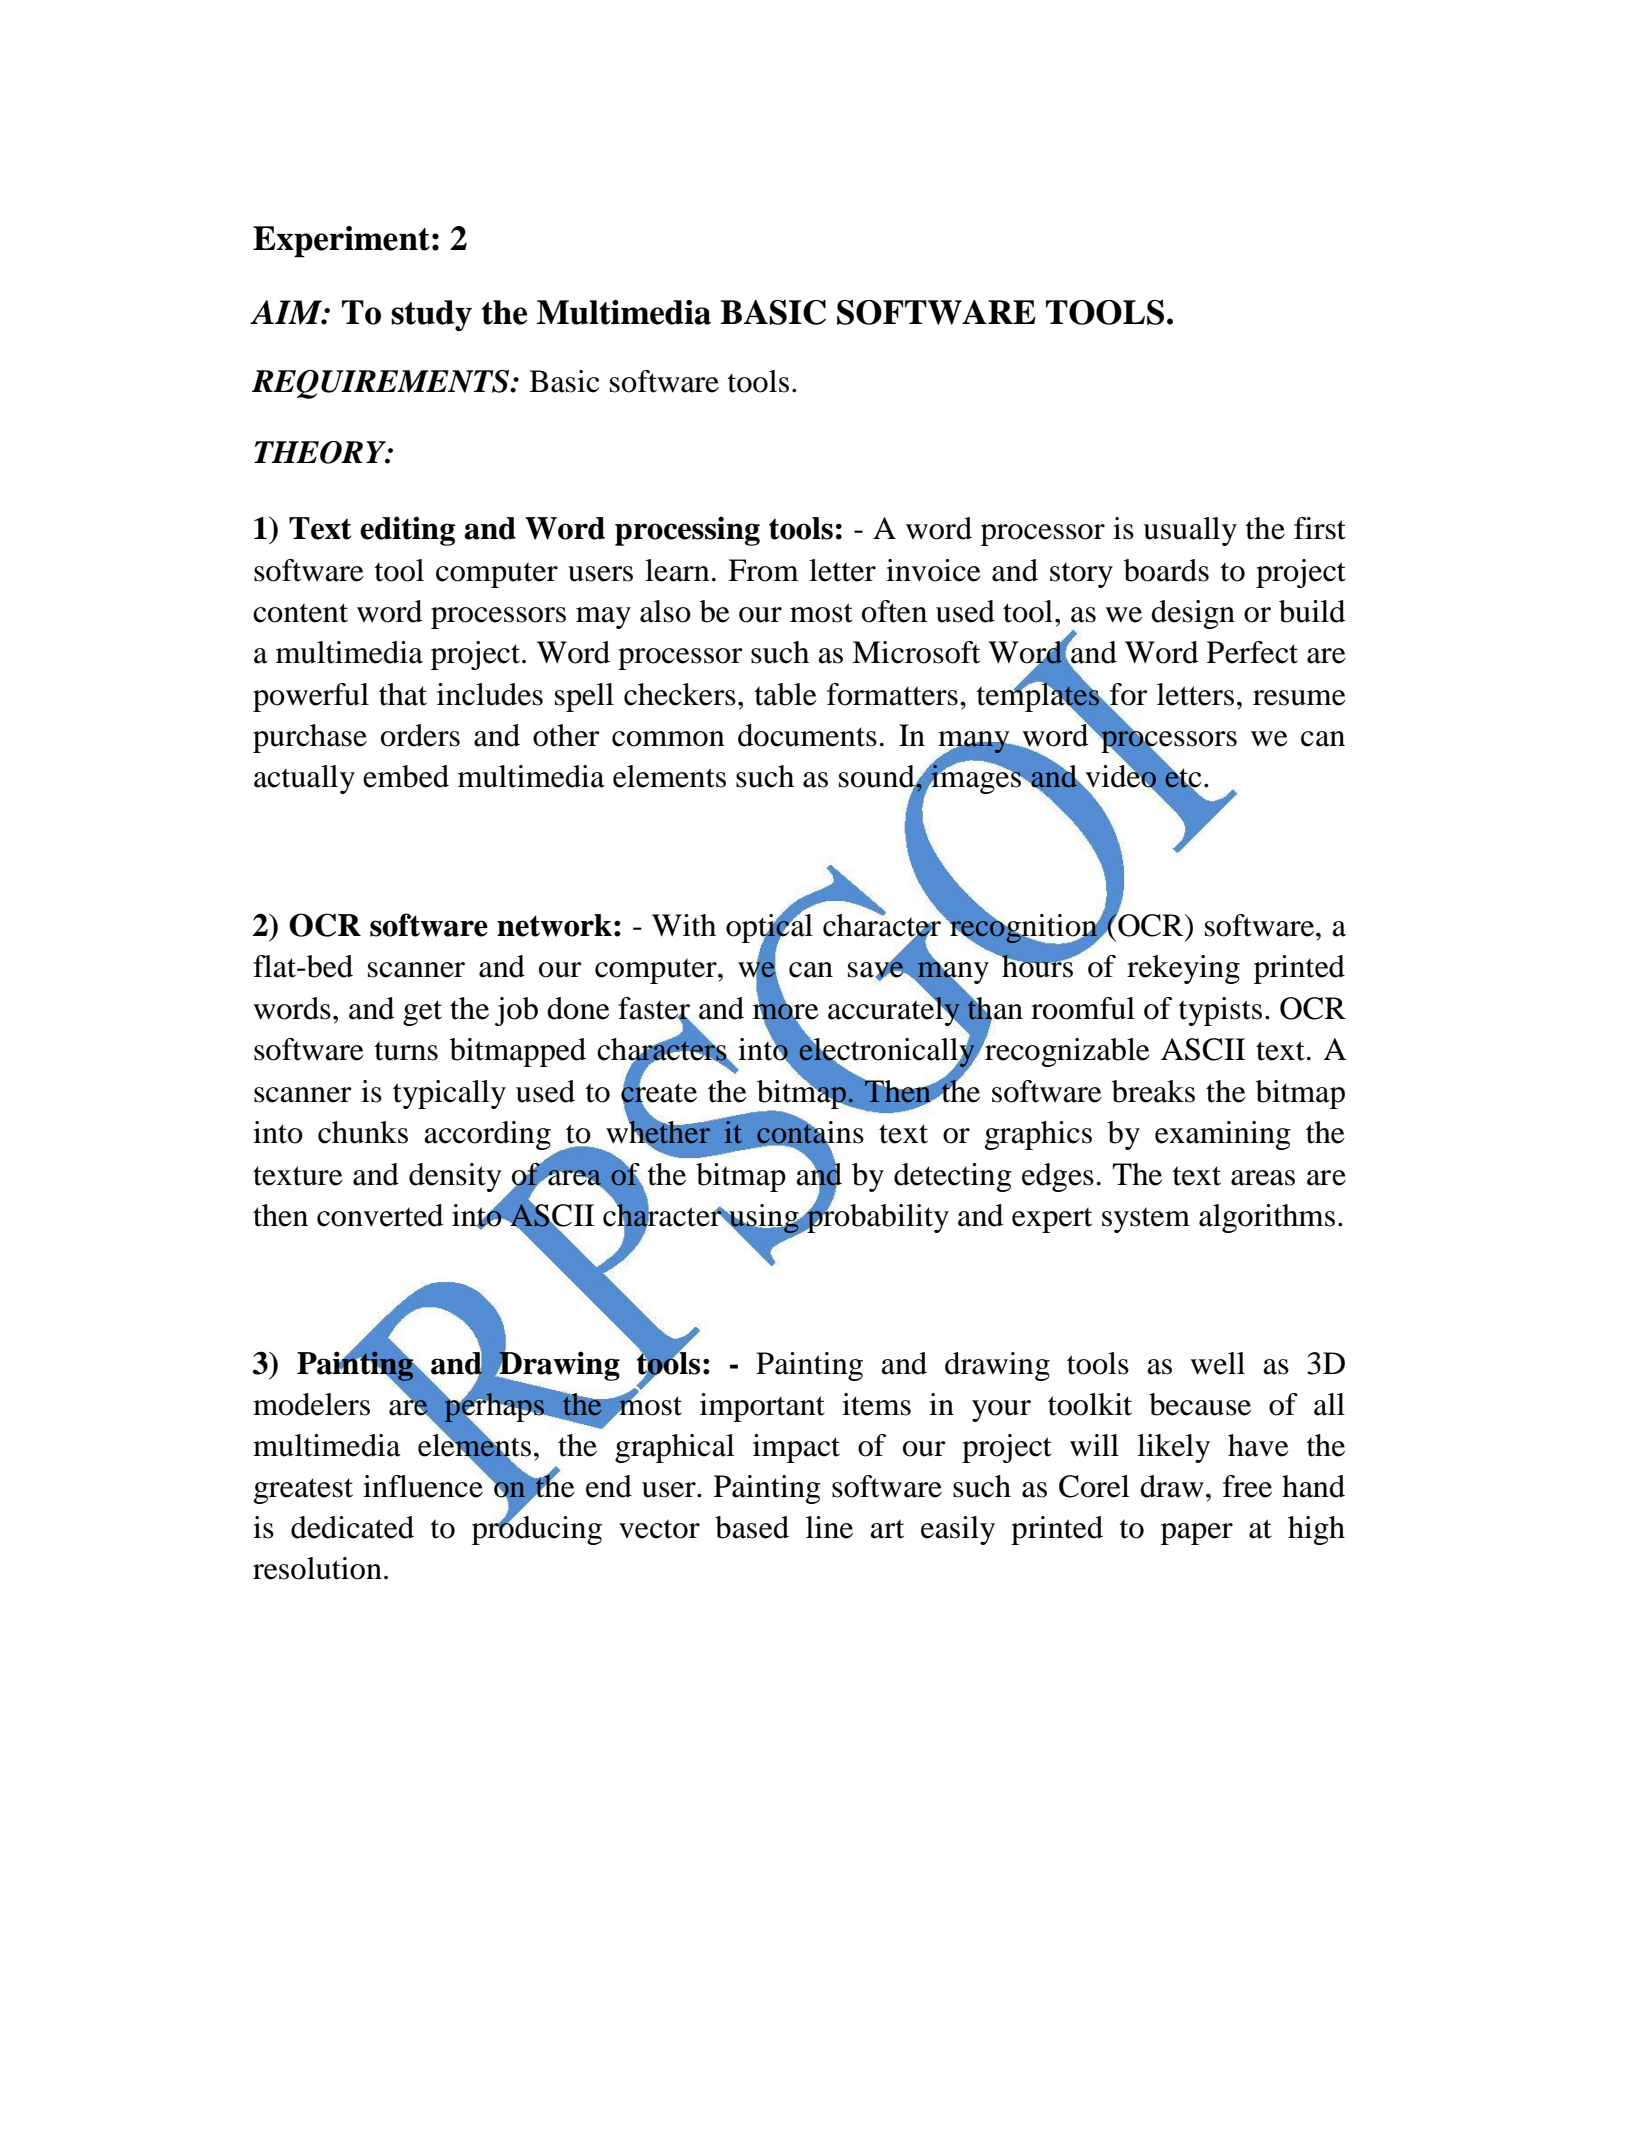 This image has width=1648, height=2133. What do you see at coordinates (431, 315) in the image?
I see `study` at bounding box center [431, 315].
